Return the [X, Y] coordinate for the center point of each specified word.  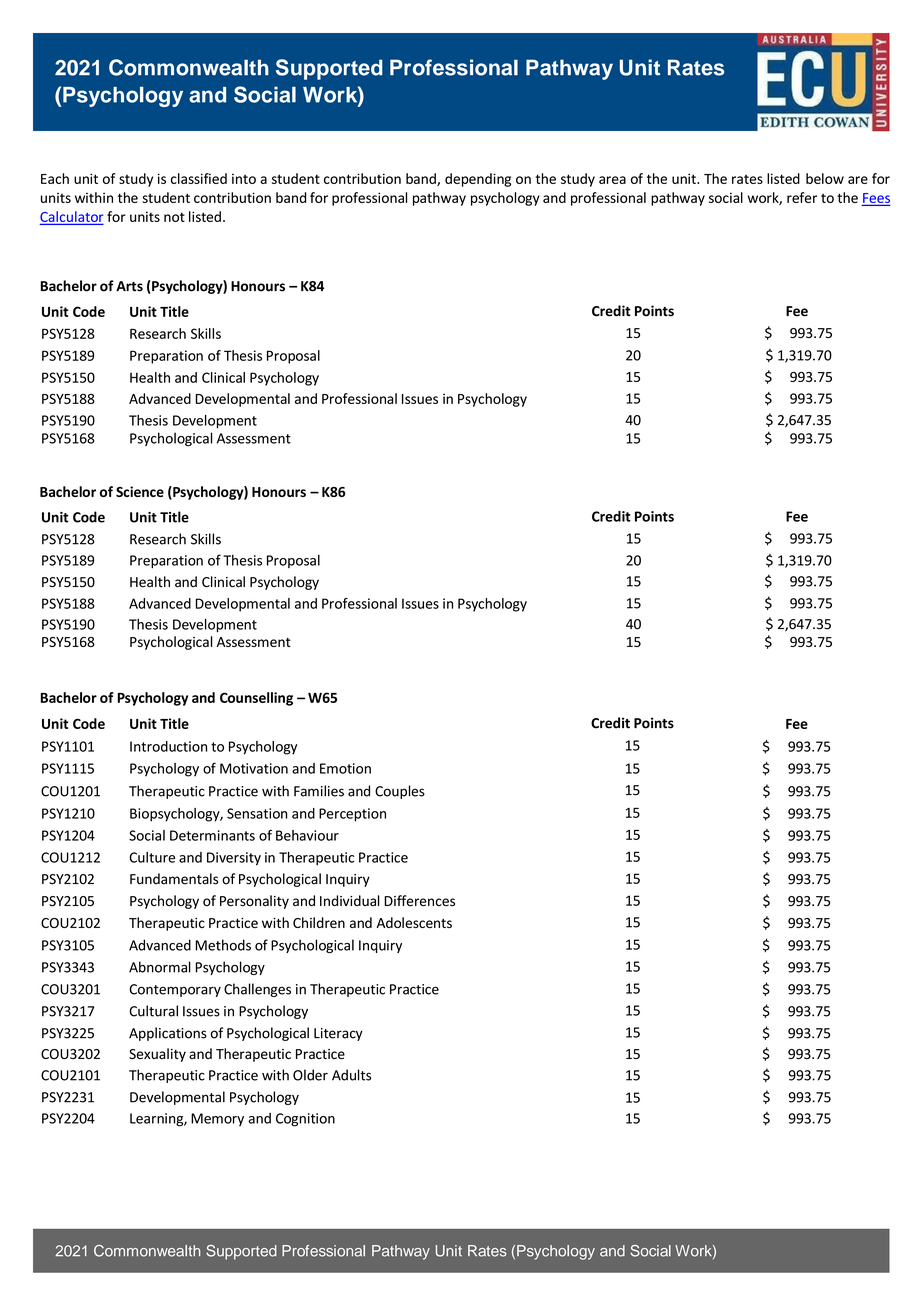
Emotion [345, 768]
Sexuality [157, 1055]
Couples [400, 792]
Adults [351, 1075]
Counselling [256, 699]
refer [802, 197]
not [174, 217]
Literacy [338, 1034]
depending [478, 180]
